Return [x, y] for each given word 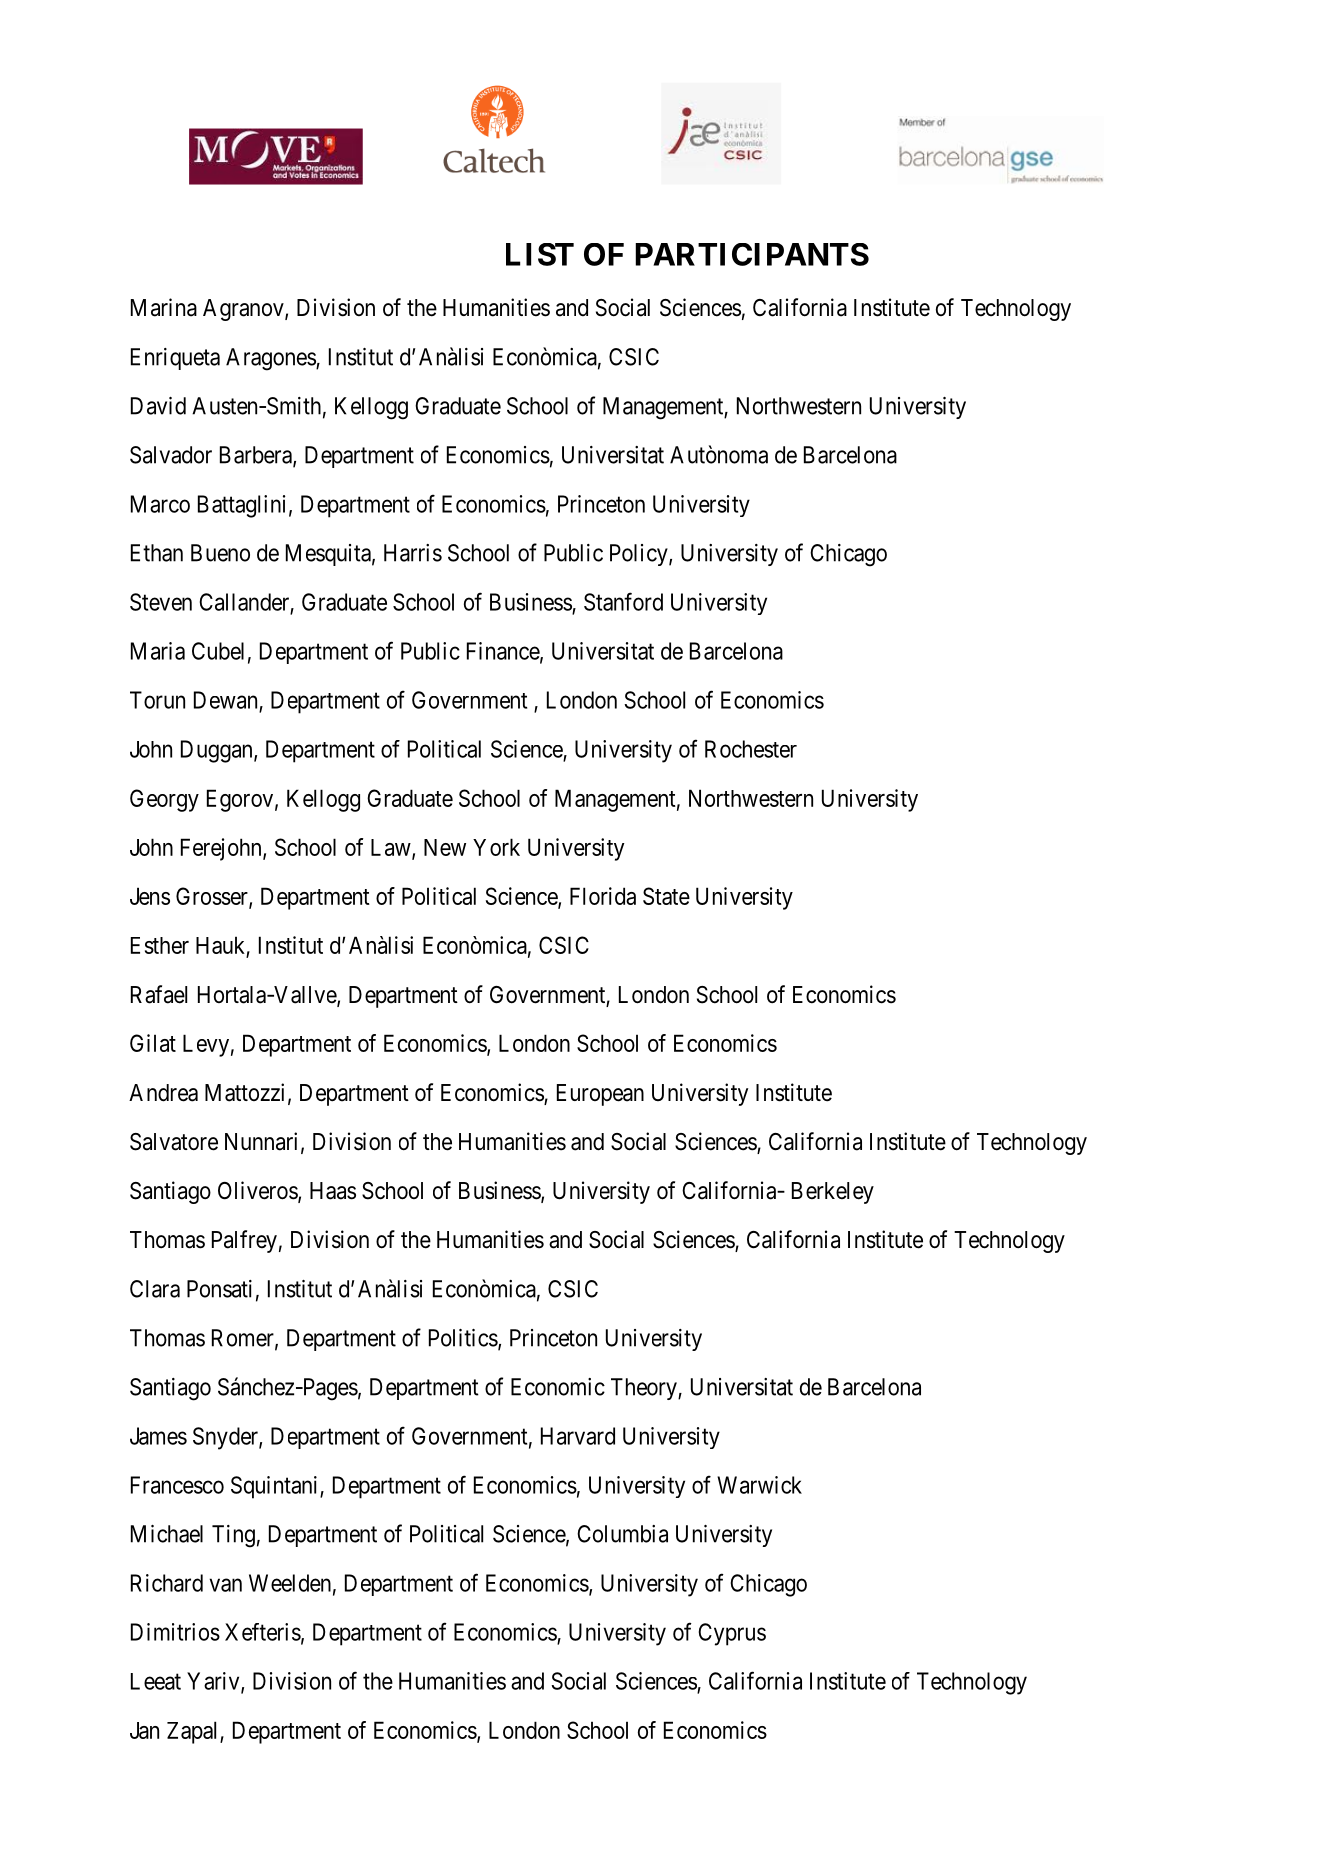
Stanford [623, 601]
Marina [164, 307]
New [445, 847]
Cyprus [732, 1634]
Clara [155, 1289]
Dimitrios [175, 1632]
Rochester [751, 749]
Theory [645, 1389]
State [666, 896]
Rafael [159, 994]
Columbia [622, 1534]
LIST [540, 254]
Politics [463, 1338]
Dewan [225, 700]
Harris [413, 553]
